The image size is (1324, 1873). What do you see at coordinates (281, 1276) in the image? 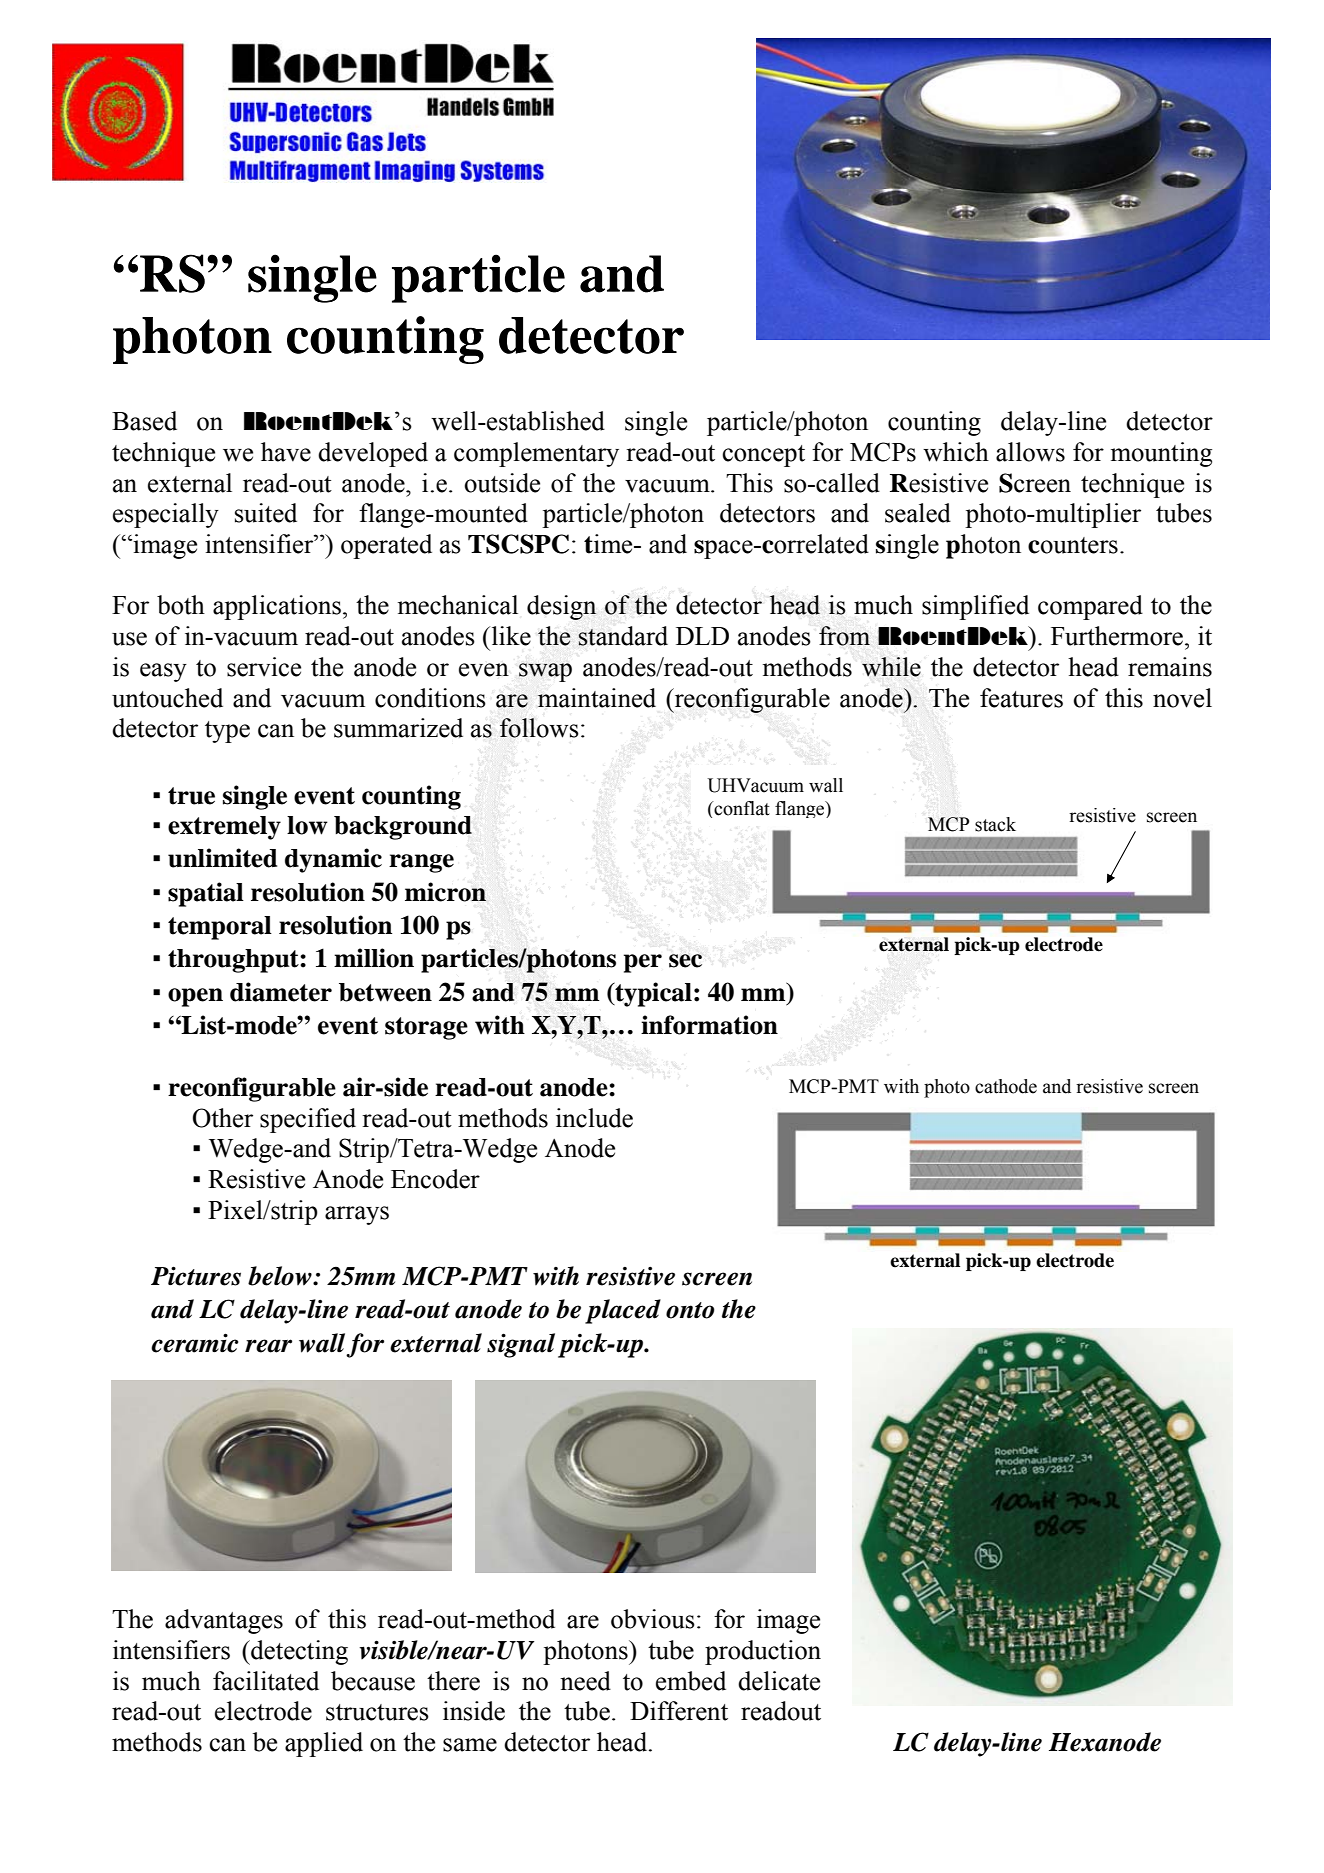
I see `below` at bounding box center [281, 1276].
